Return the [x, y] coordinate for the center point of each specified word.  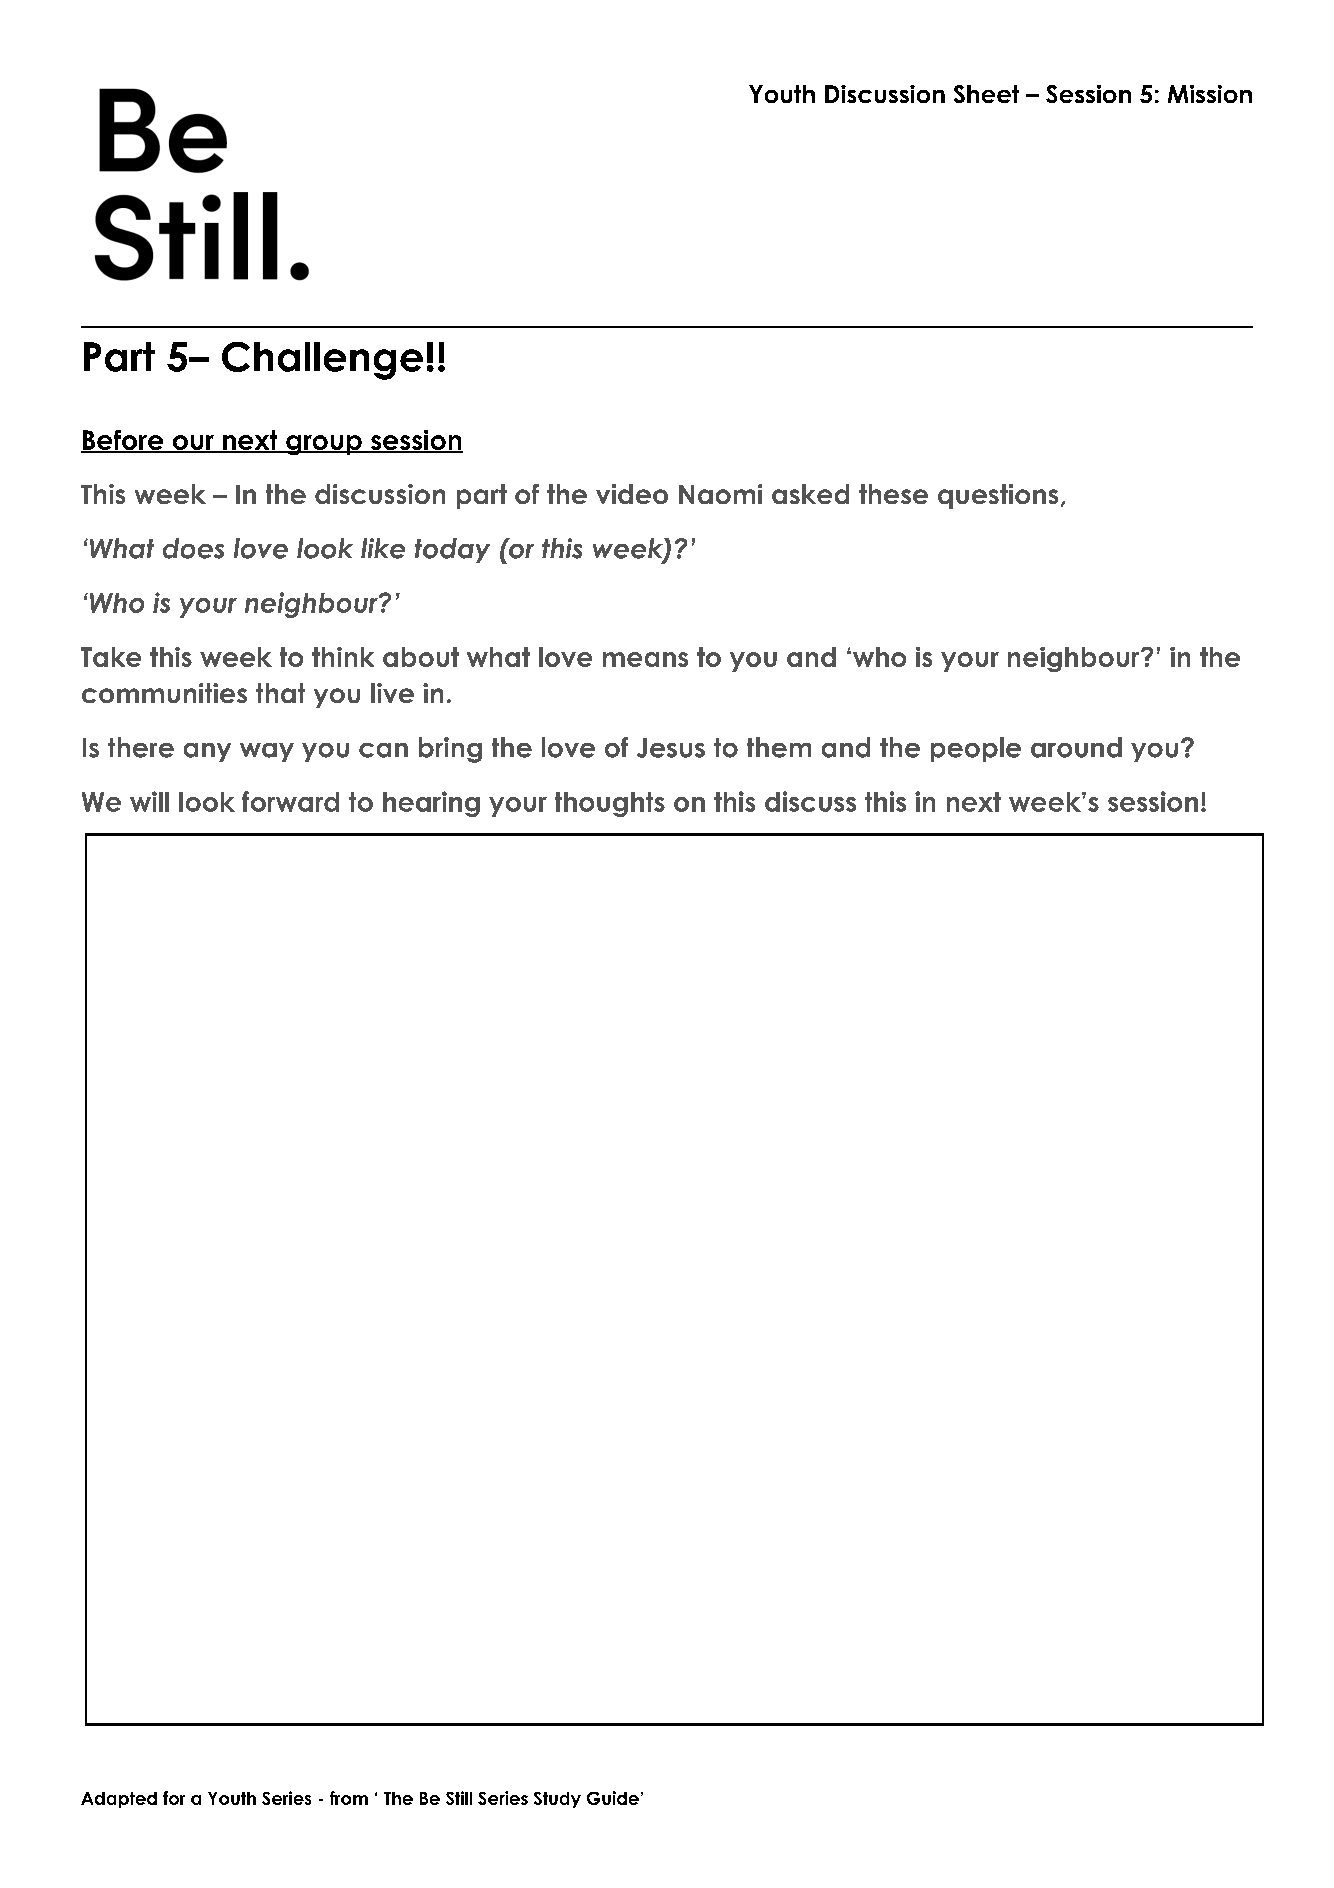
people [976, 749]
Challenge [322, 361]
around [1076, 747]
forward [290, 801]
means [645, 659]
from [349, 1798]
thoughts [610, 804]
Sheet [986, 94]
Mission [1210, 94]
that [280, 693]
